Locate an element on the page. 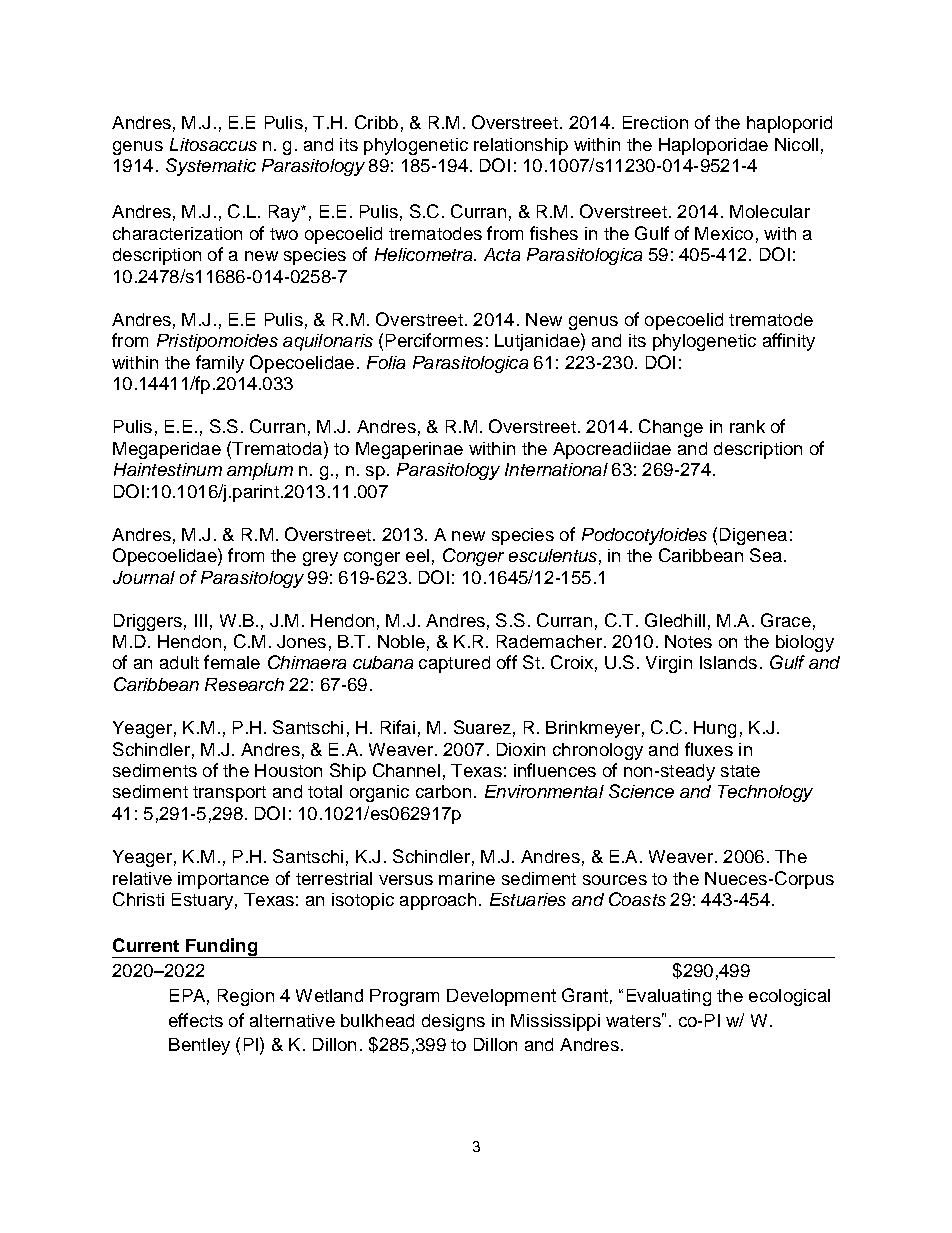 The height and width of the page is (1233, 952). family is located at coordinates (220, 364).
